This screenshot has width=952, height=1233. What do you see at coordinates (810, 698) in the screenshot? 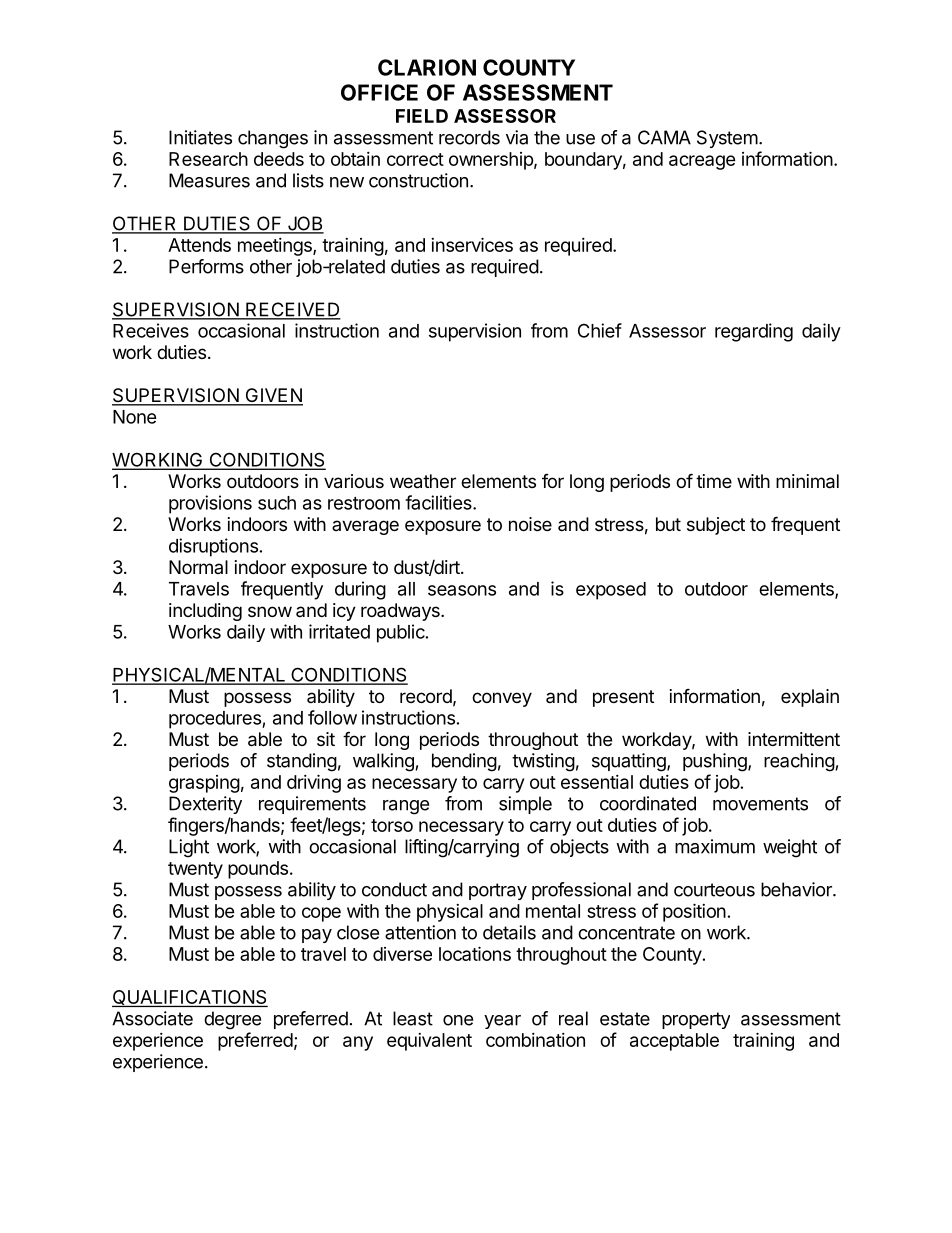
I see `explain` at bounding box center [810, 698].
